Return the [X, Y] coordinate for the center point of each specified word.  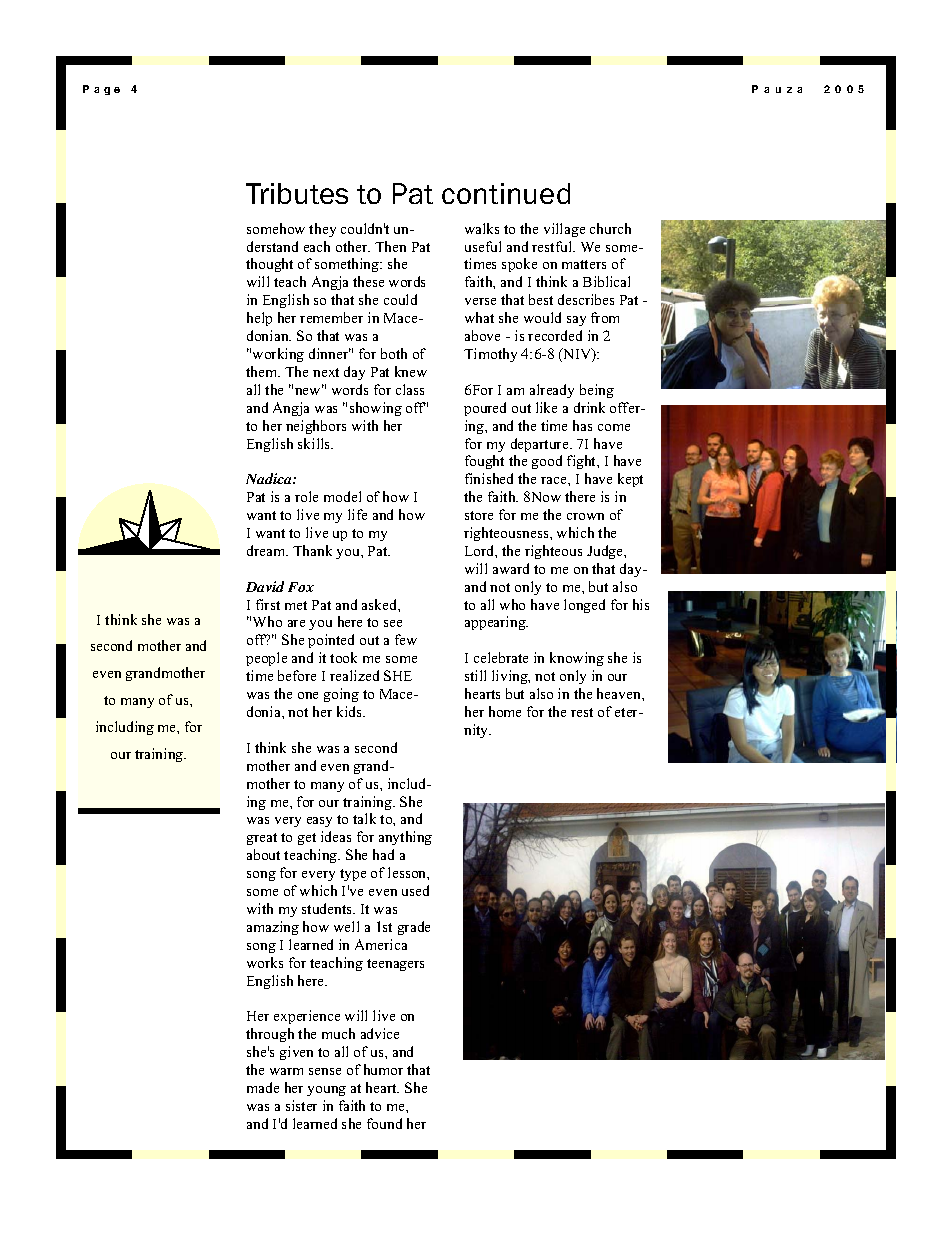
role [306, 496]
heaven [620, 693]
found [384, 1123]
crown [585, 516]
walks [482, 228]
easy [319, 822]
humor [383, 1069]
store [479, 515]
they [322, 230]
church [610, 228]
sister [301, 1105]
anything [405, 838]
